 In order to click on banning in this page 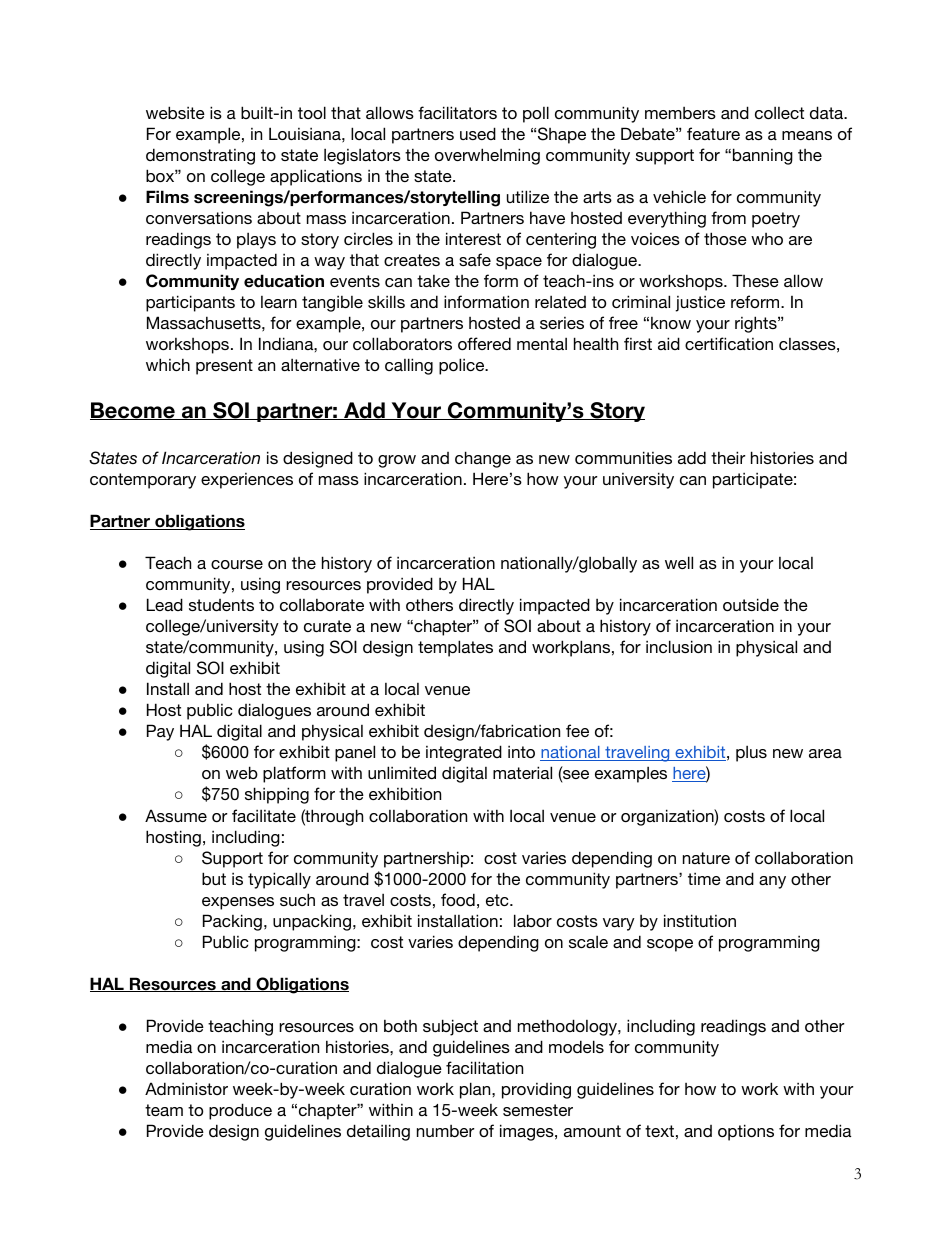, I will do `click(763, 156)`.
